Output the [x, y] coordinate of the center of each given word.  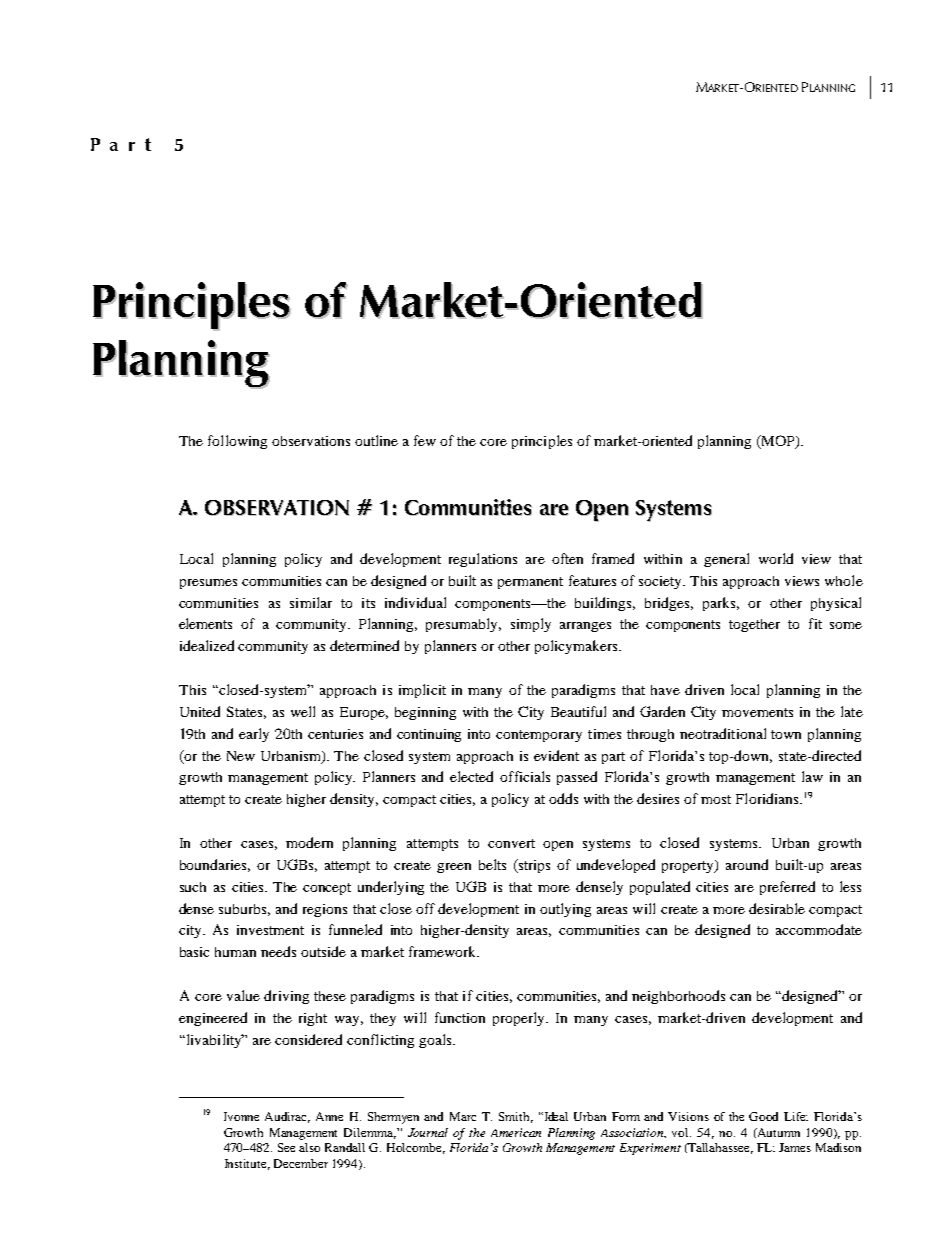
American [516, 1132]
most [716, 799]
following [237, 442]
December [301, 1163]
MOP [778, 442]
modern [309, 842]
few [425, 440]
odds [563, 798]
